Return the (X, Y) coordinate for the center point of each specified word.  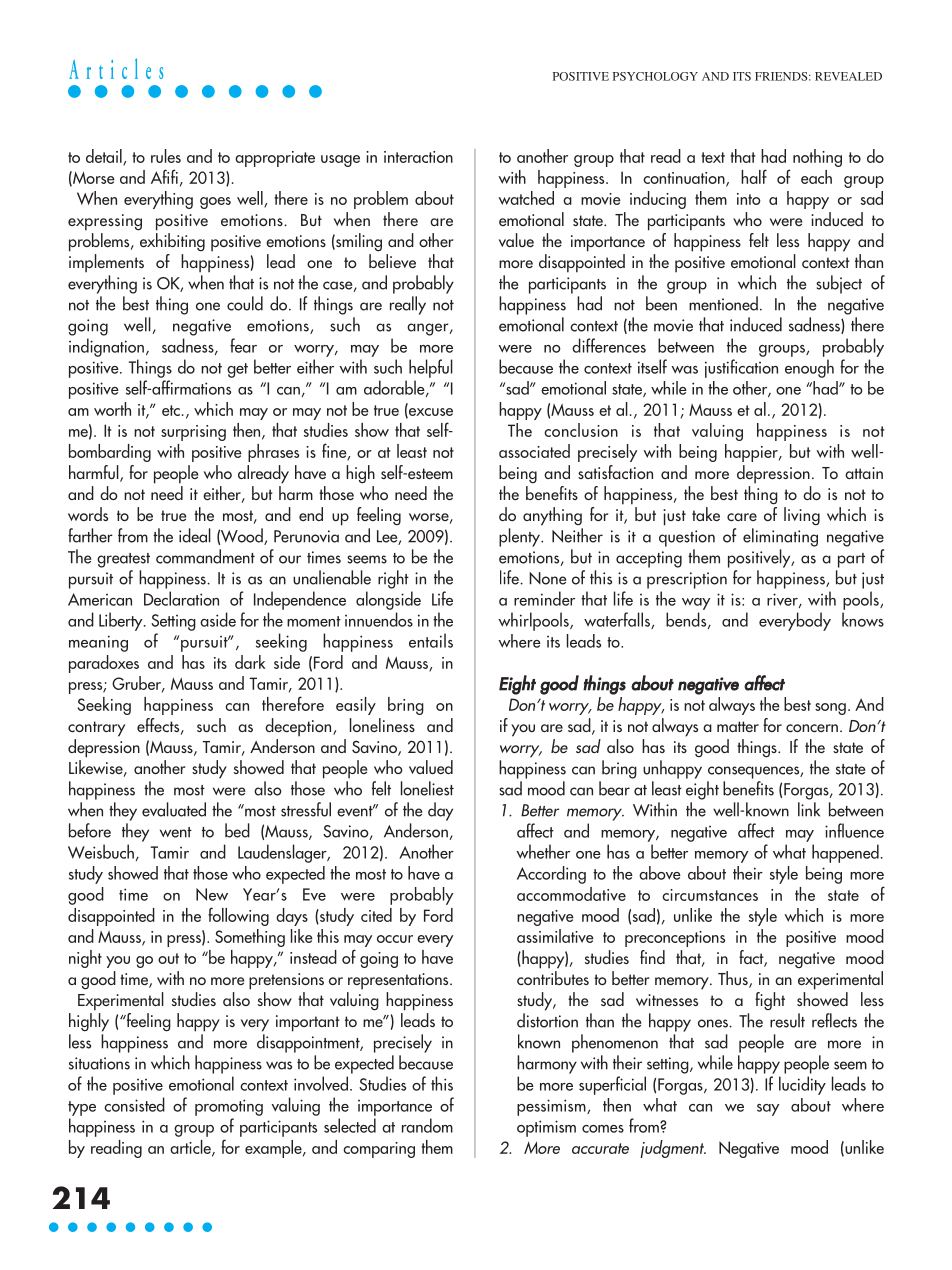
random (427, 1125)
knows (863, 619)
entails (431, 640)
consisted (134, 1104)
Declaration (181, 598)
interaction (418, 157)
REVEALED (848, 76)
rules (166, 156)
